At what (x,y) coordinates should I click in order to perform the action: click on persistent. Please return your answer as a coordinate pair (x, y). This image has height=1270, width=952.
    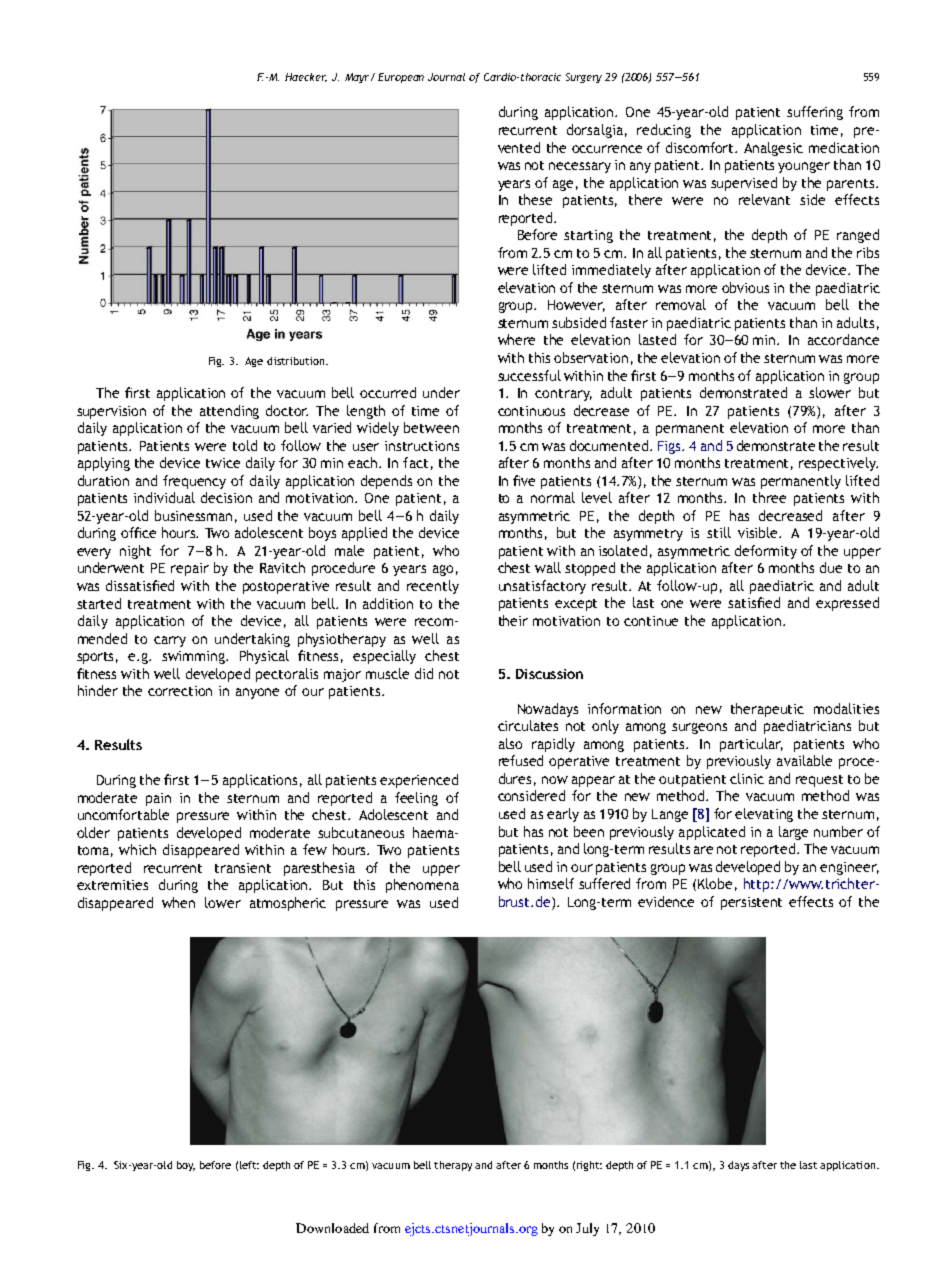
    Looking at the image, I should click on (751, 903).
